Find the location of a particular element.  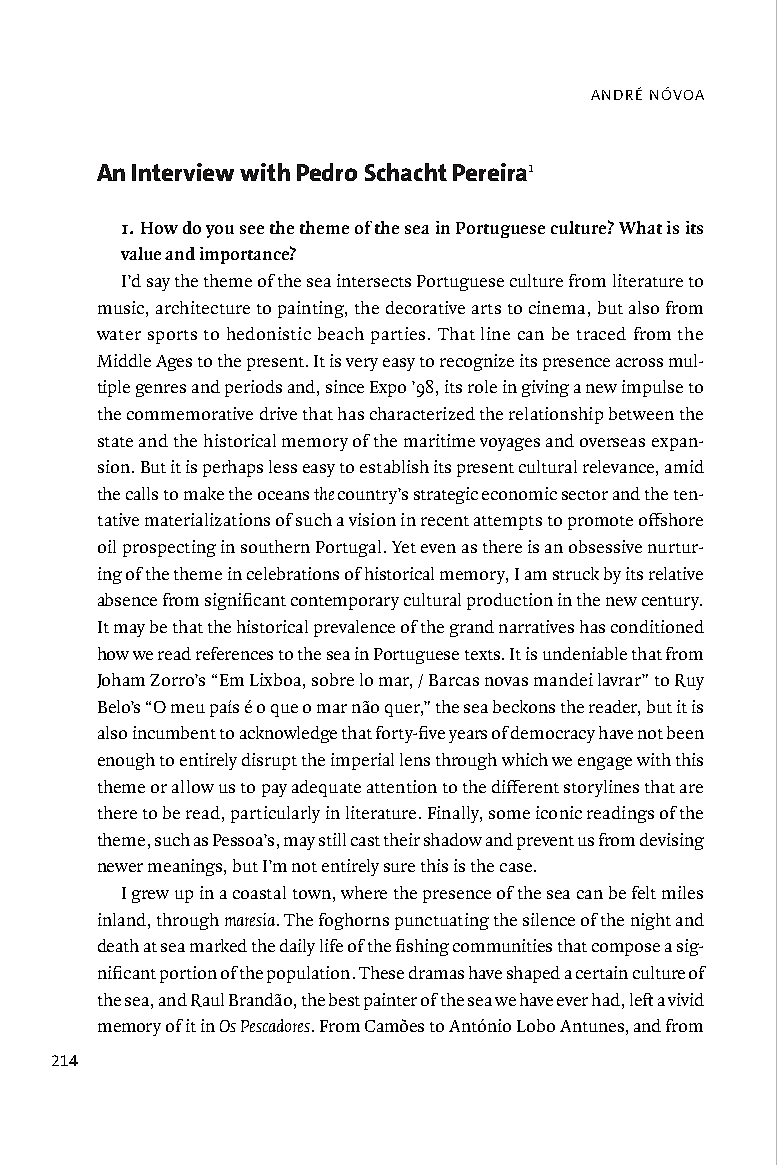

What is located at coordinates (640, 227).
